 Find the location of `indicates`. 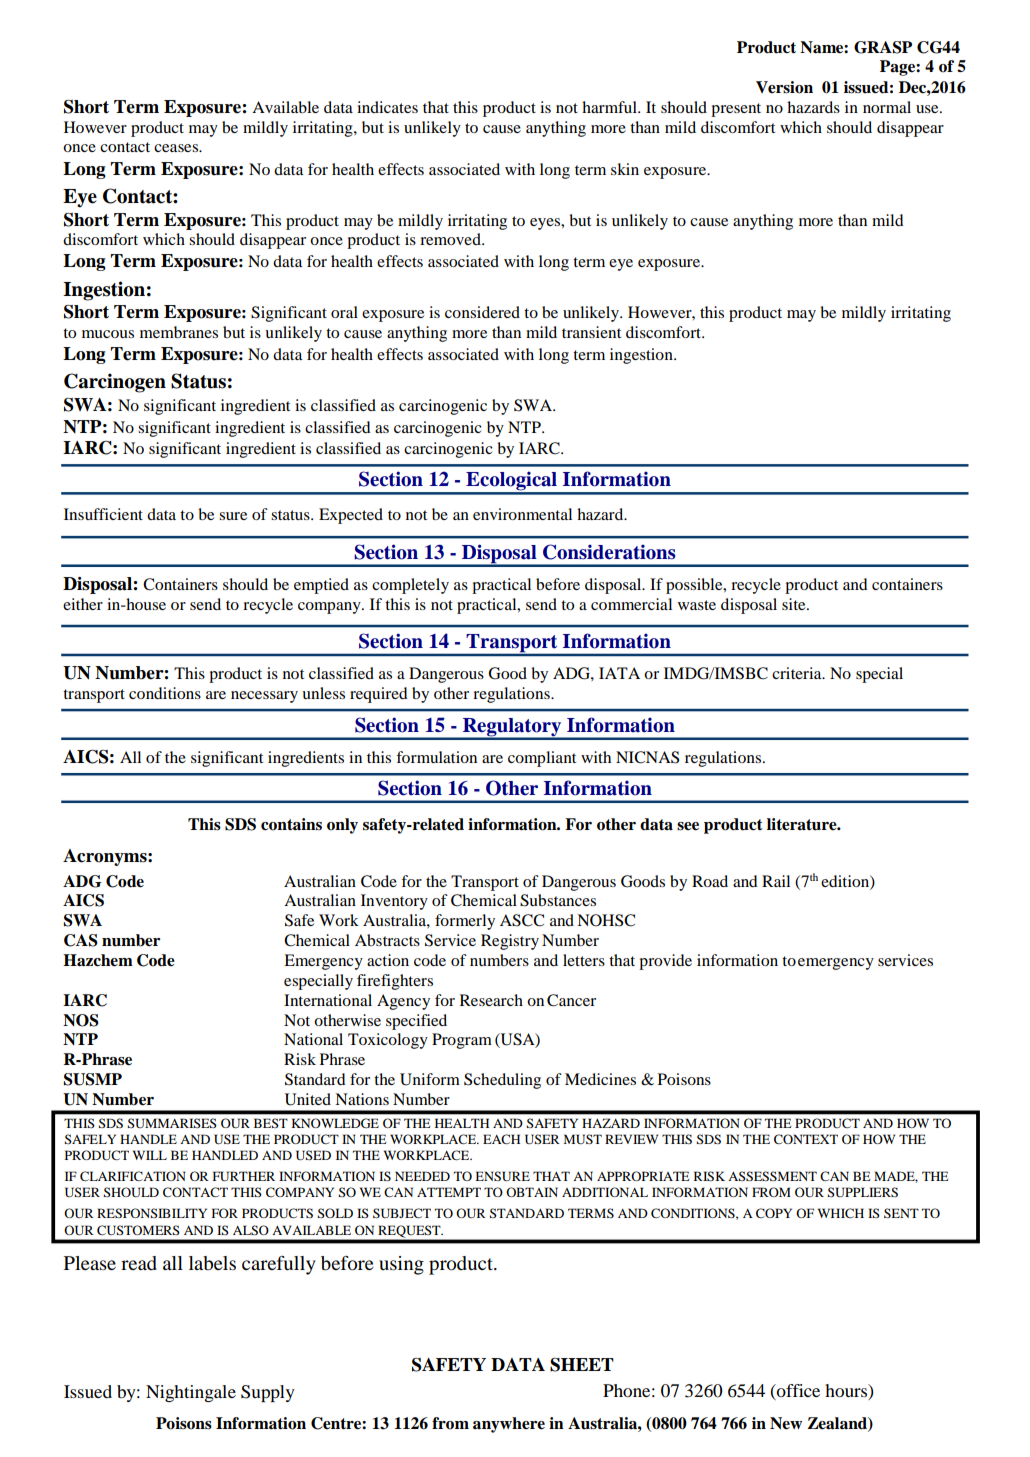

indicates is located at coordinates (387, 107).
